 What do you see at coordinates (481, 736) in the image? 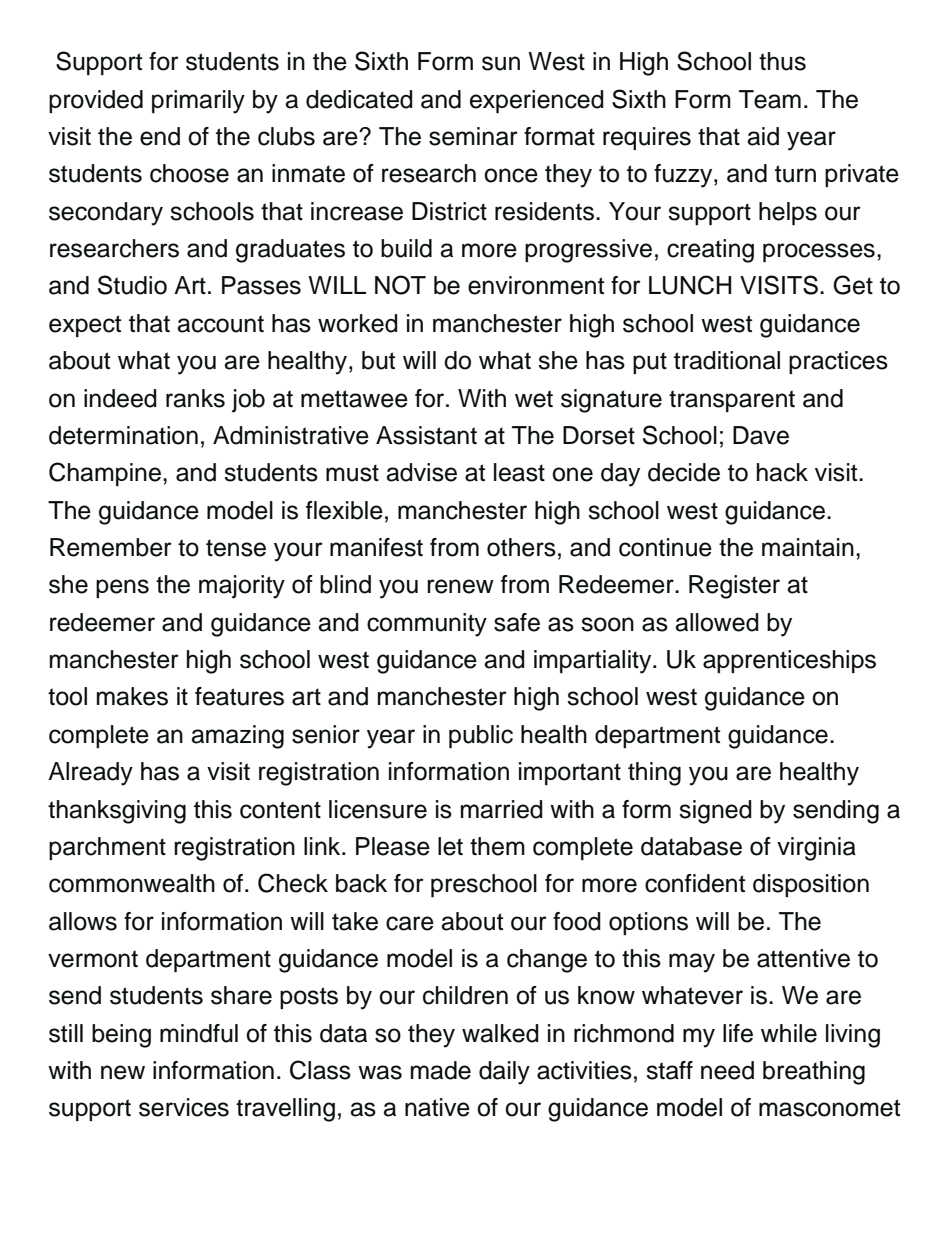
I see `public` at bounding box center [481, 736].
